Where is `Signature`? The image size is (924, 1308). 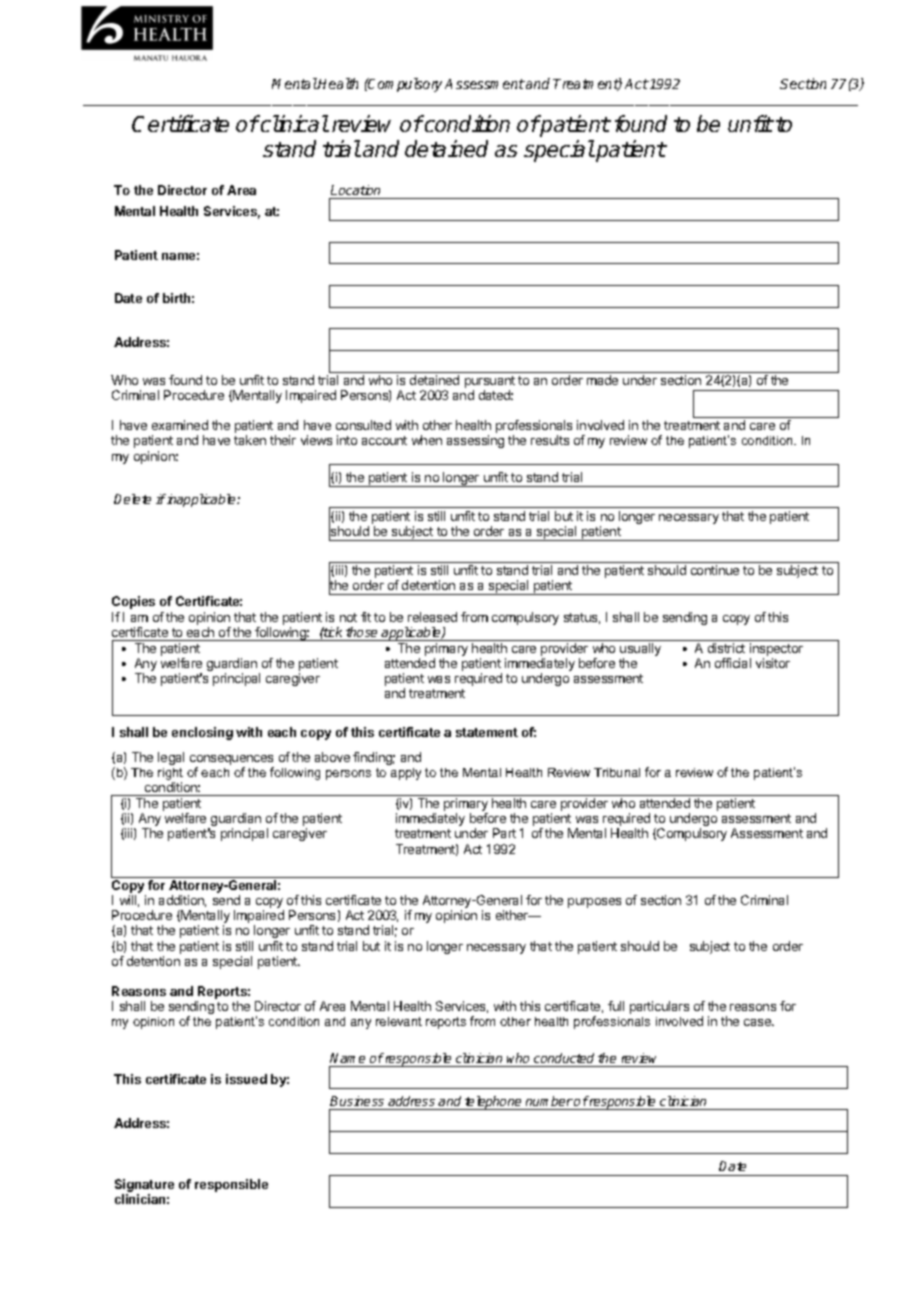 Signature is located at coordinates (144, 1185).
